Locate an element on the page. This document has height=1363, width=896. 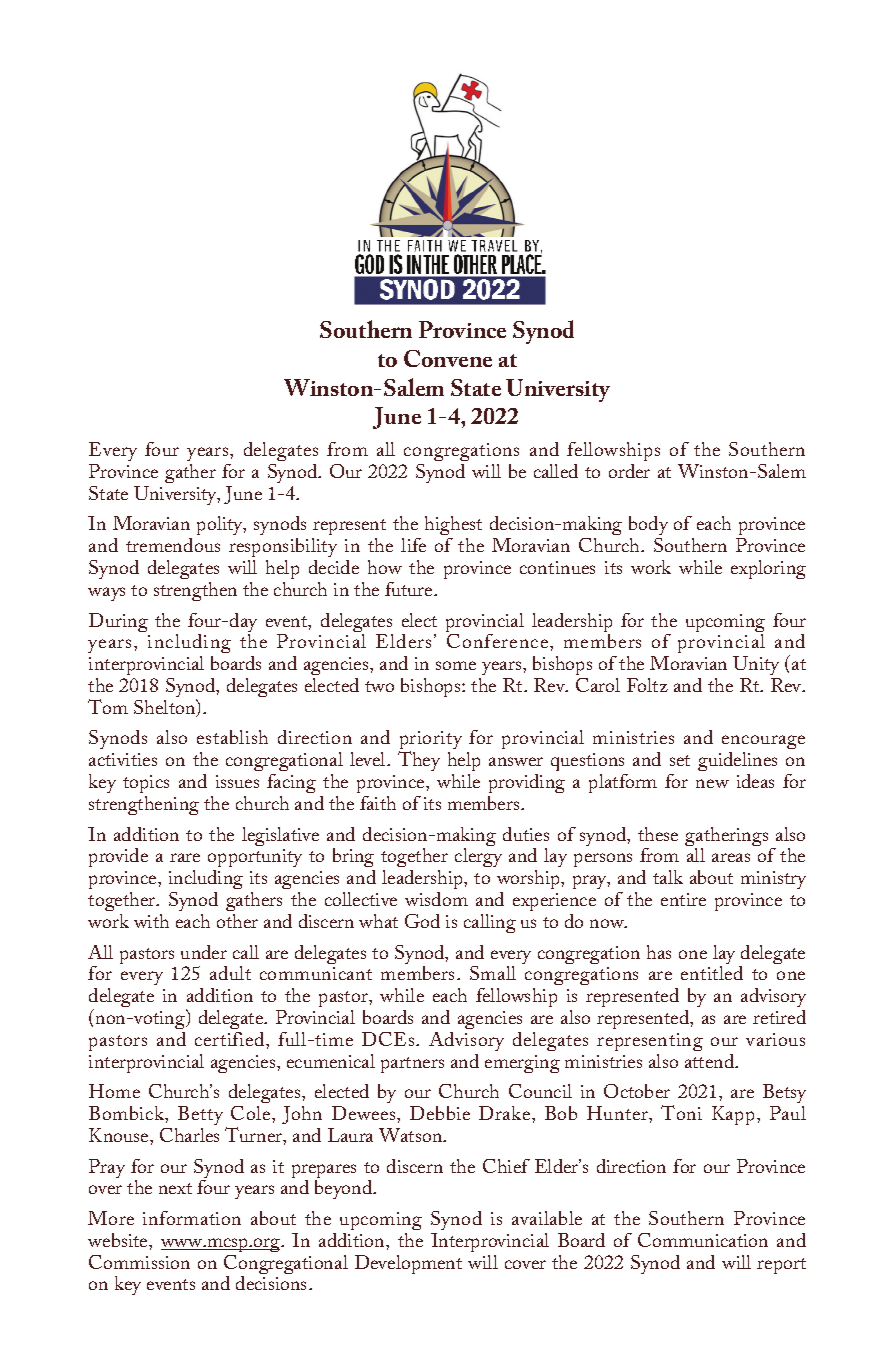
tremendous is located at coordinates (173, 545).
